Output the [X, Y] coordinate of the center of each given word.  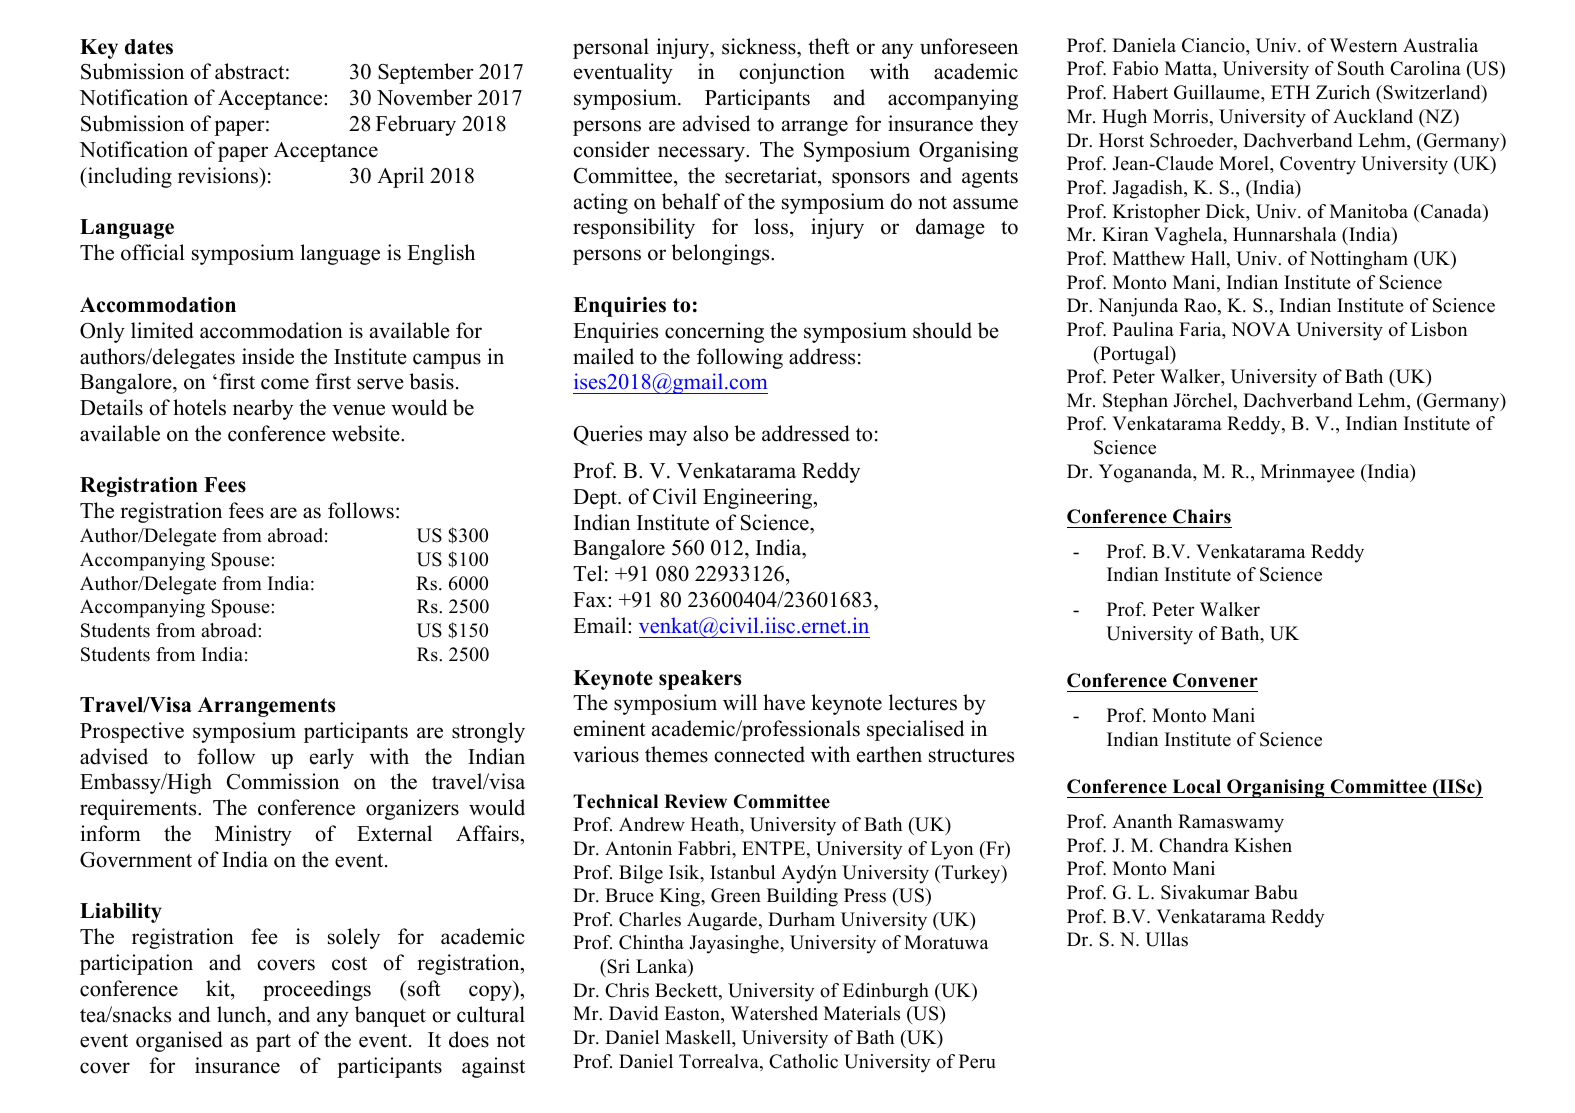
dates [149, 47]
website [367, 433]
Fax [591, 599]
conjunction [792, 73]
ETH [1290, 92]
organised [179, 1041]
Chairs [1202, 516]
